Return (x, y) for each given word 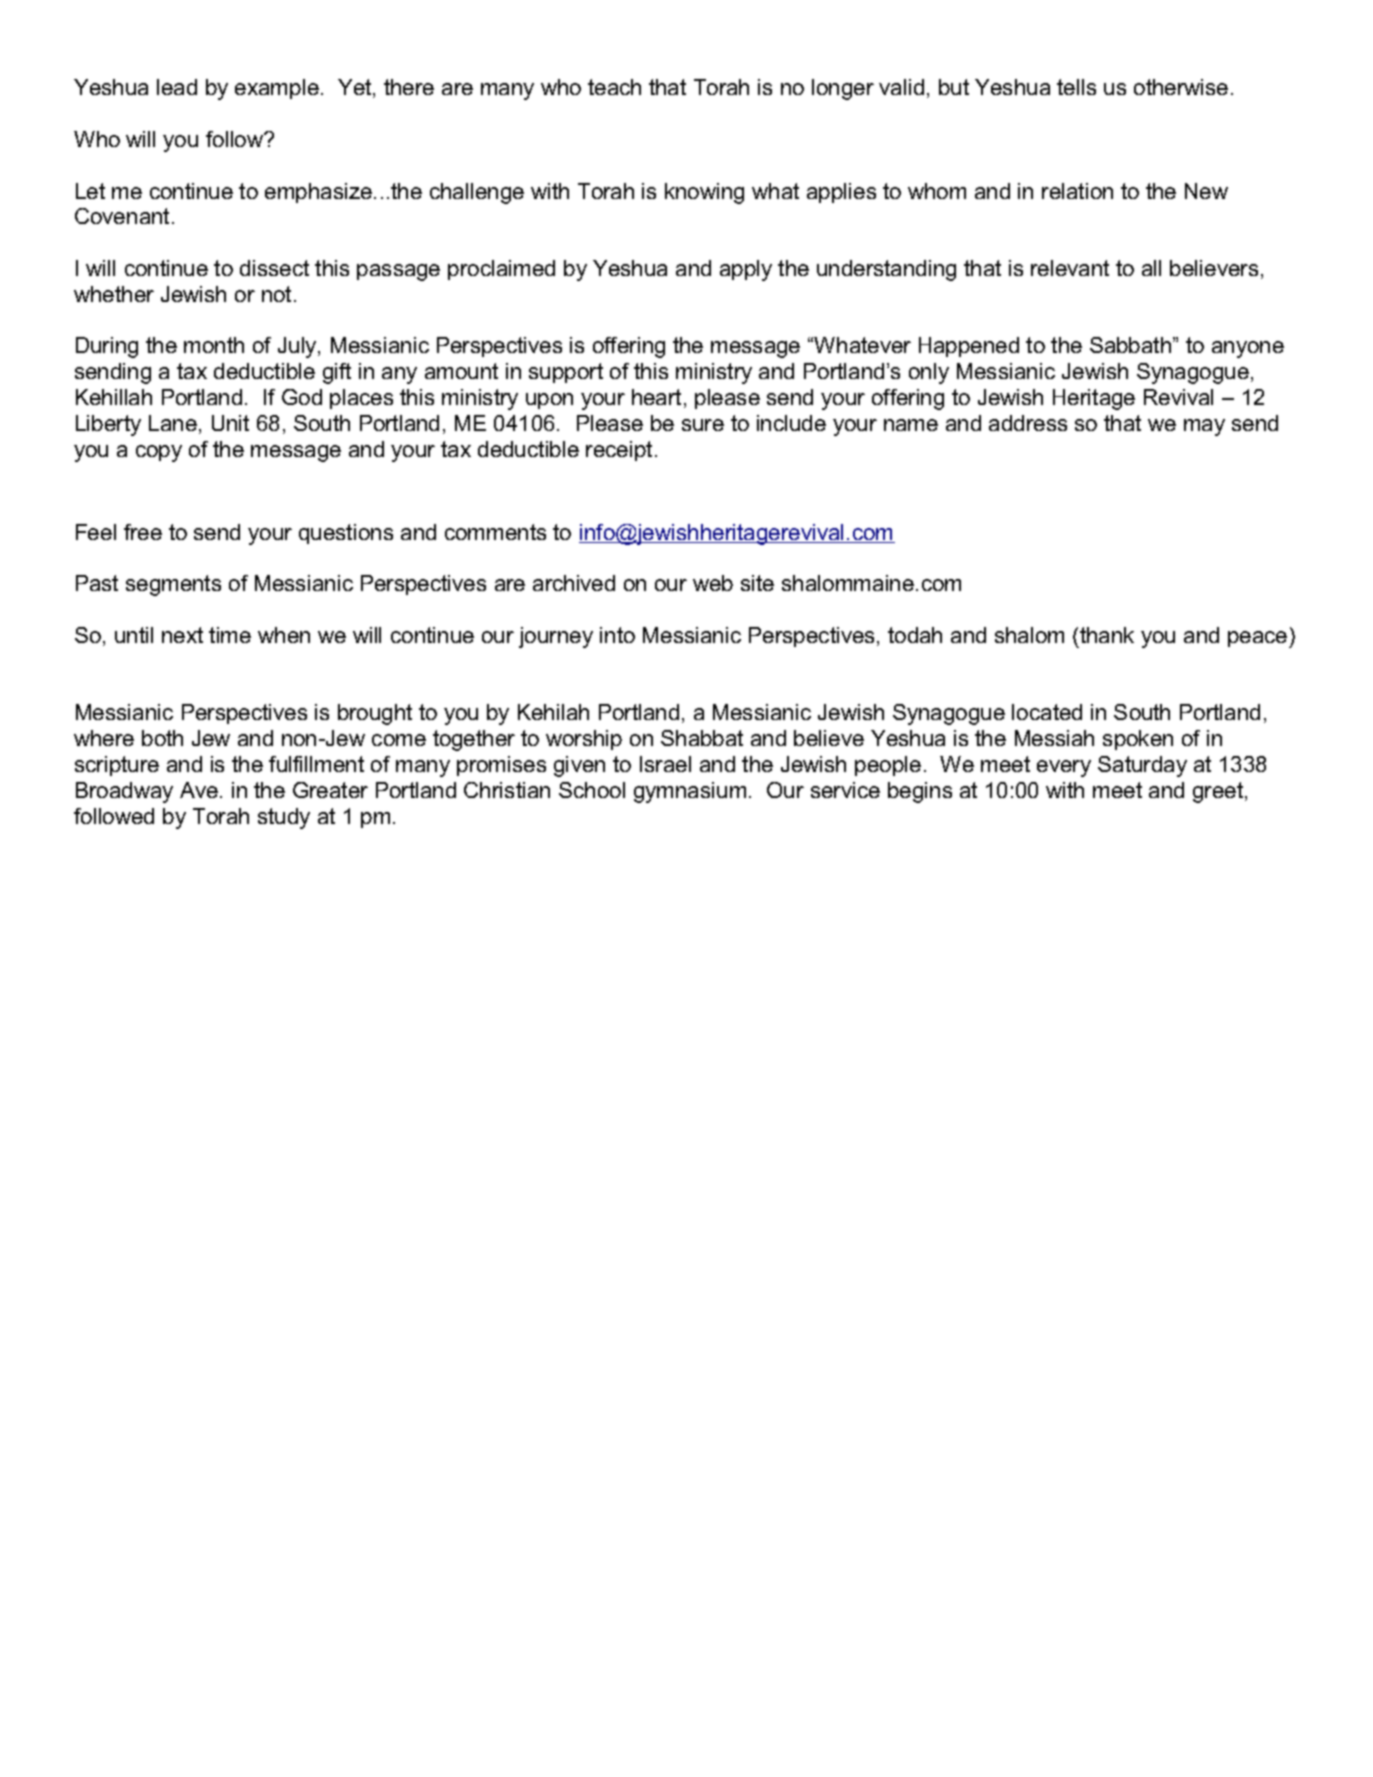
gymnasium (690, 792)
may (1204, 427)
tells (1076, 87)
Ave (199, 790)
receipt (619, 451)
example (277, 89)
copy (159, 453)
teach (614, 87)
